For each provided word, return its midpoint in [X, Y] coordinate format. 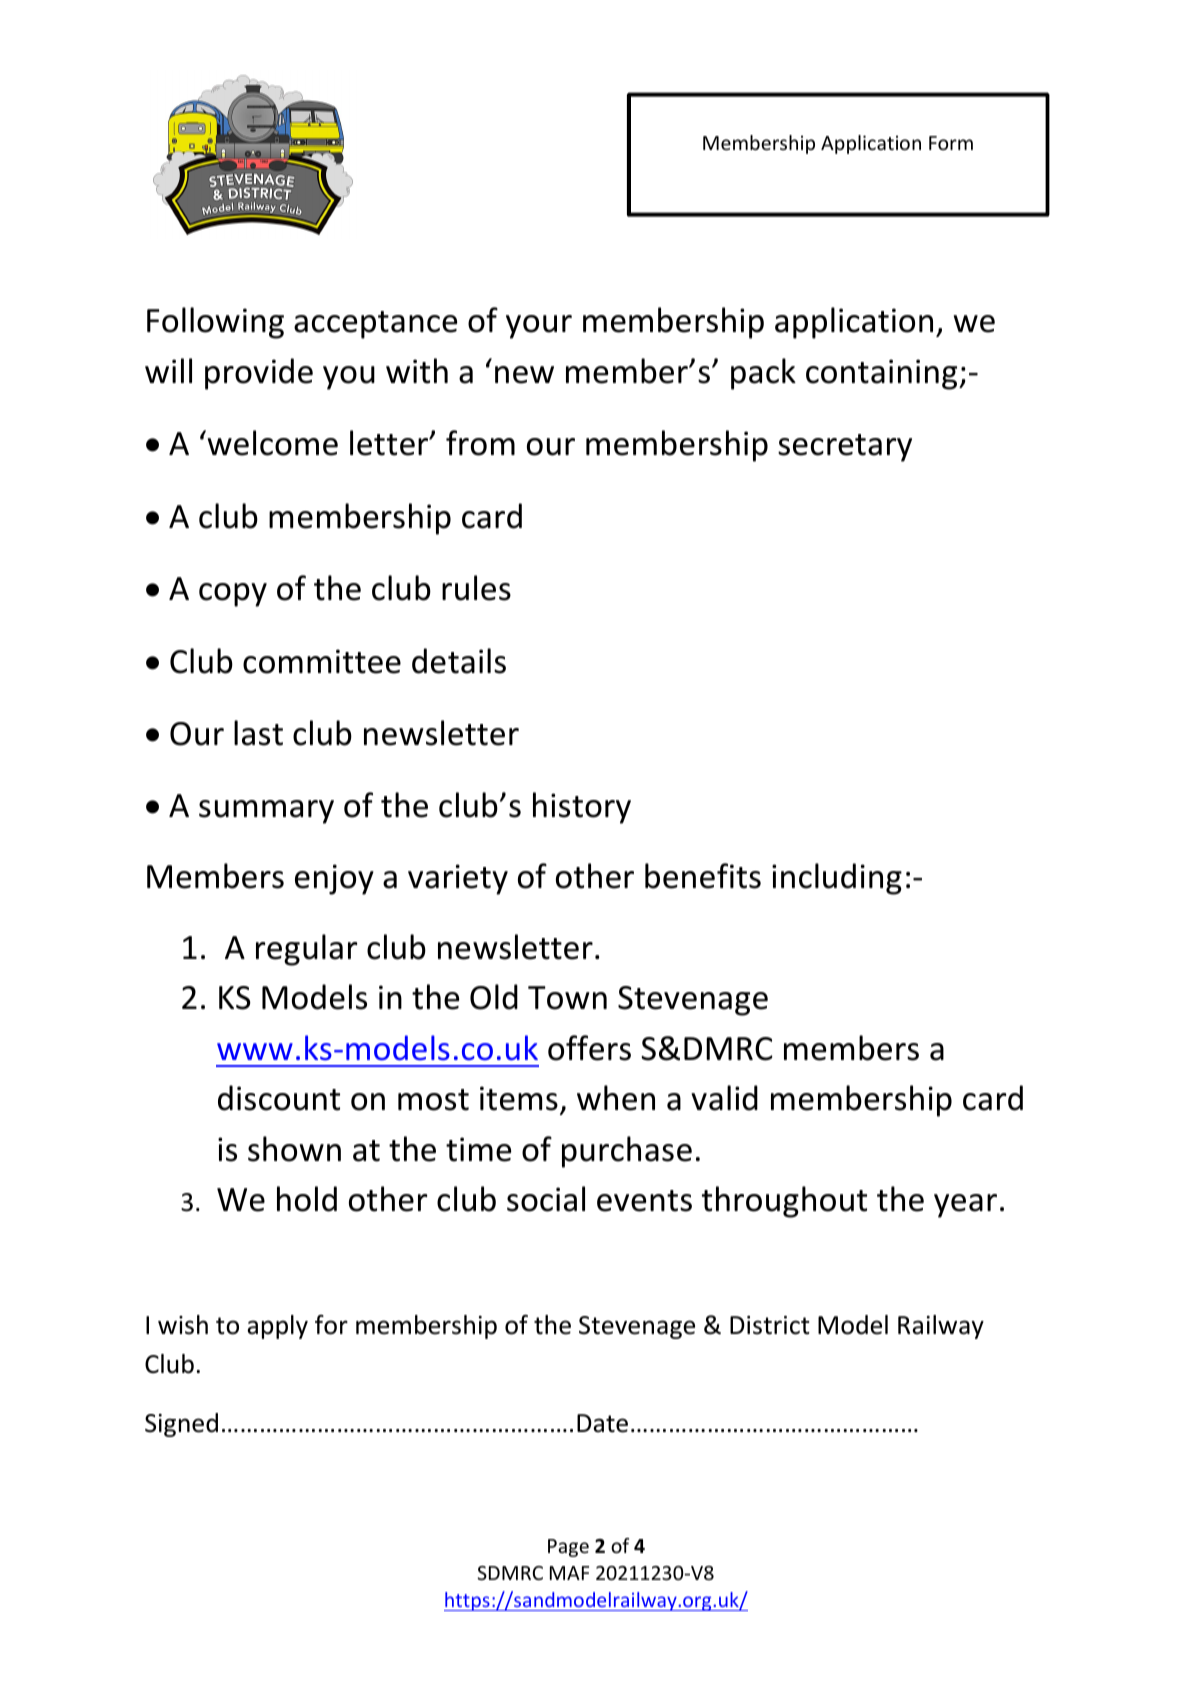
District [770, 1325]
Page [568, 1548]
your [539, 327]
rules [476, 588]
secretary [845, 448]
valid [724, 1098]
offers [589, 1048]
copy [233, 595]
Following [215, 323]
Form [951, 143]
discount [279, 1098]
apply [277, 1327]
